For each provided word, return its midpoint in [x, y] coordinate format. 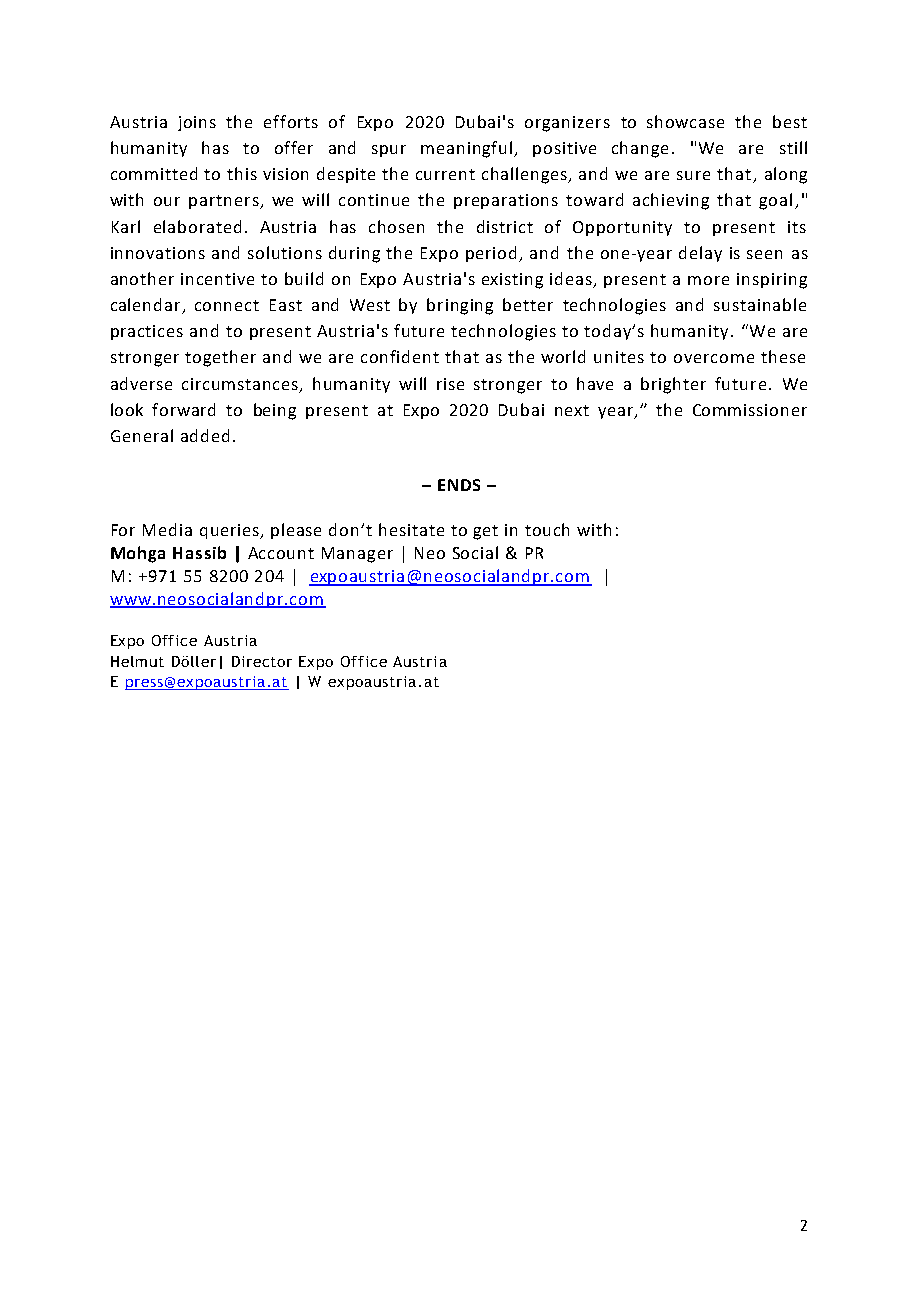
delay [700, 254]
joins [197, 123]
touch [547, 529]
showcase [685, 121]
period [491, 254]
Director [262, 661]
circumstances [241, 385]
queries [231, 531]
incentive [217, 279]
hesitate [411, 529]
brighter [673, 385]
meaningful [468, 149]
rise [450, 384]
